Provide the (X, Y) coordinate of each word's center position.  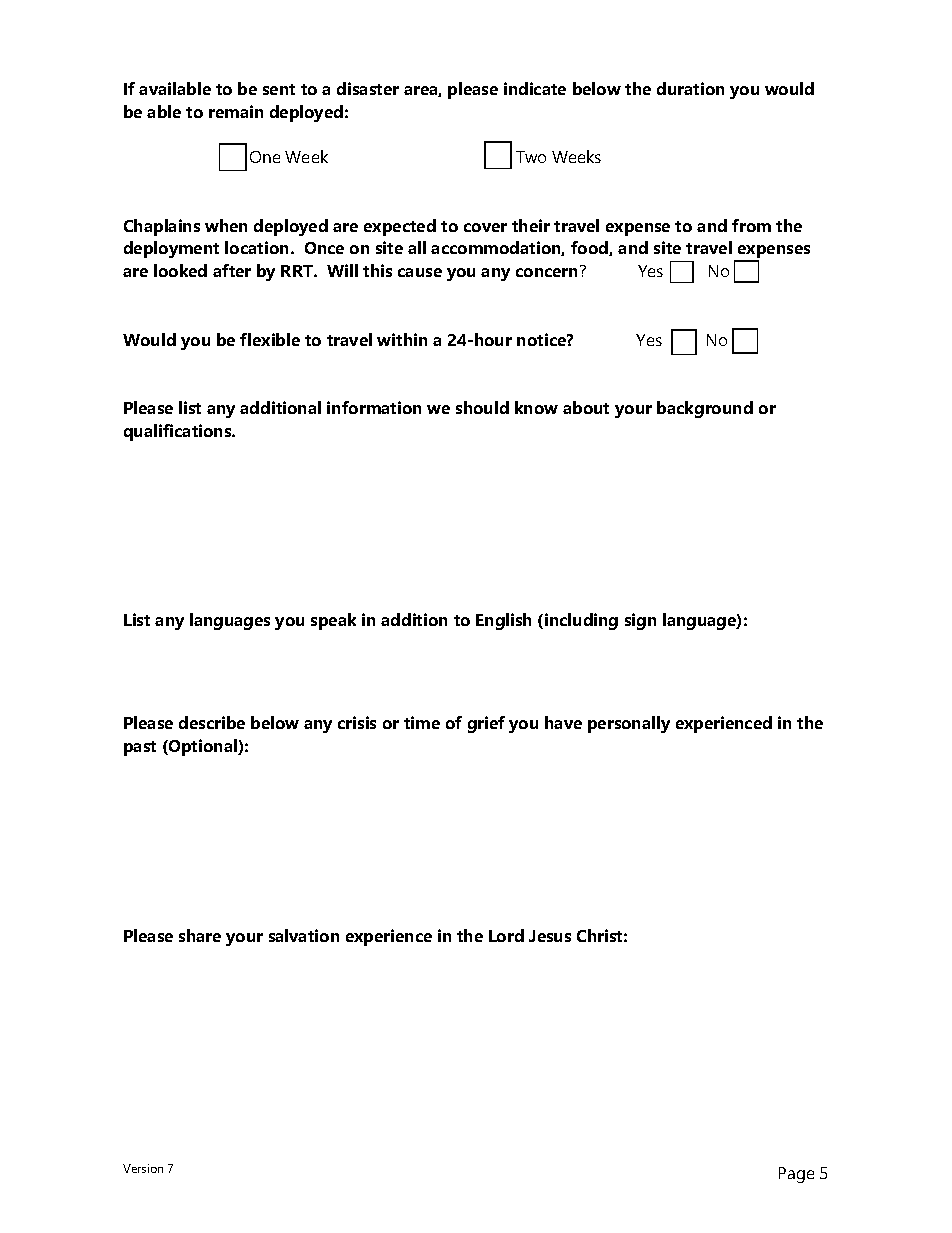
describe (212, 722)
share (200, 935)
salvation (304, 935)
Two (531, 157)
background (705, 409)
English (503, 621)
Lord (506, 935)
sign (640, 621)
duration (690, 88)
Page (796, 1175)
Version (143, 1168)
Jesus (550, 936)
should (482, 407)
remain (236, 111)
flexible (270, 339)
